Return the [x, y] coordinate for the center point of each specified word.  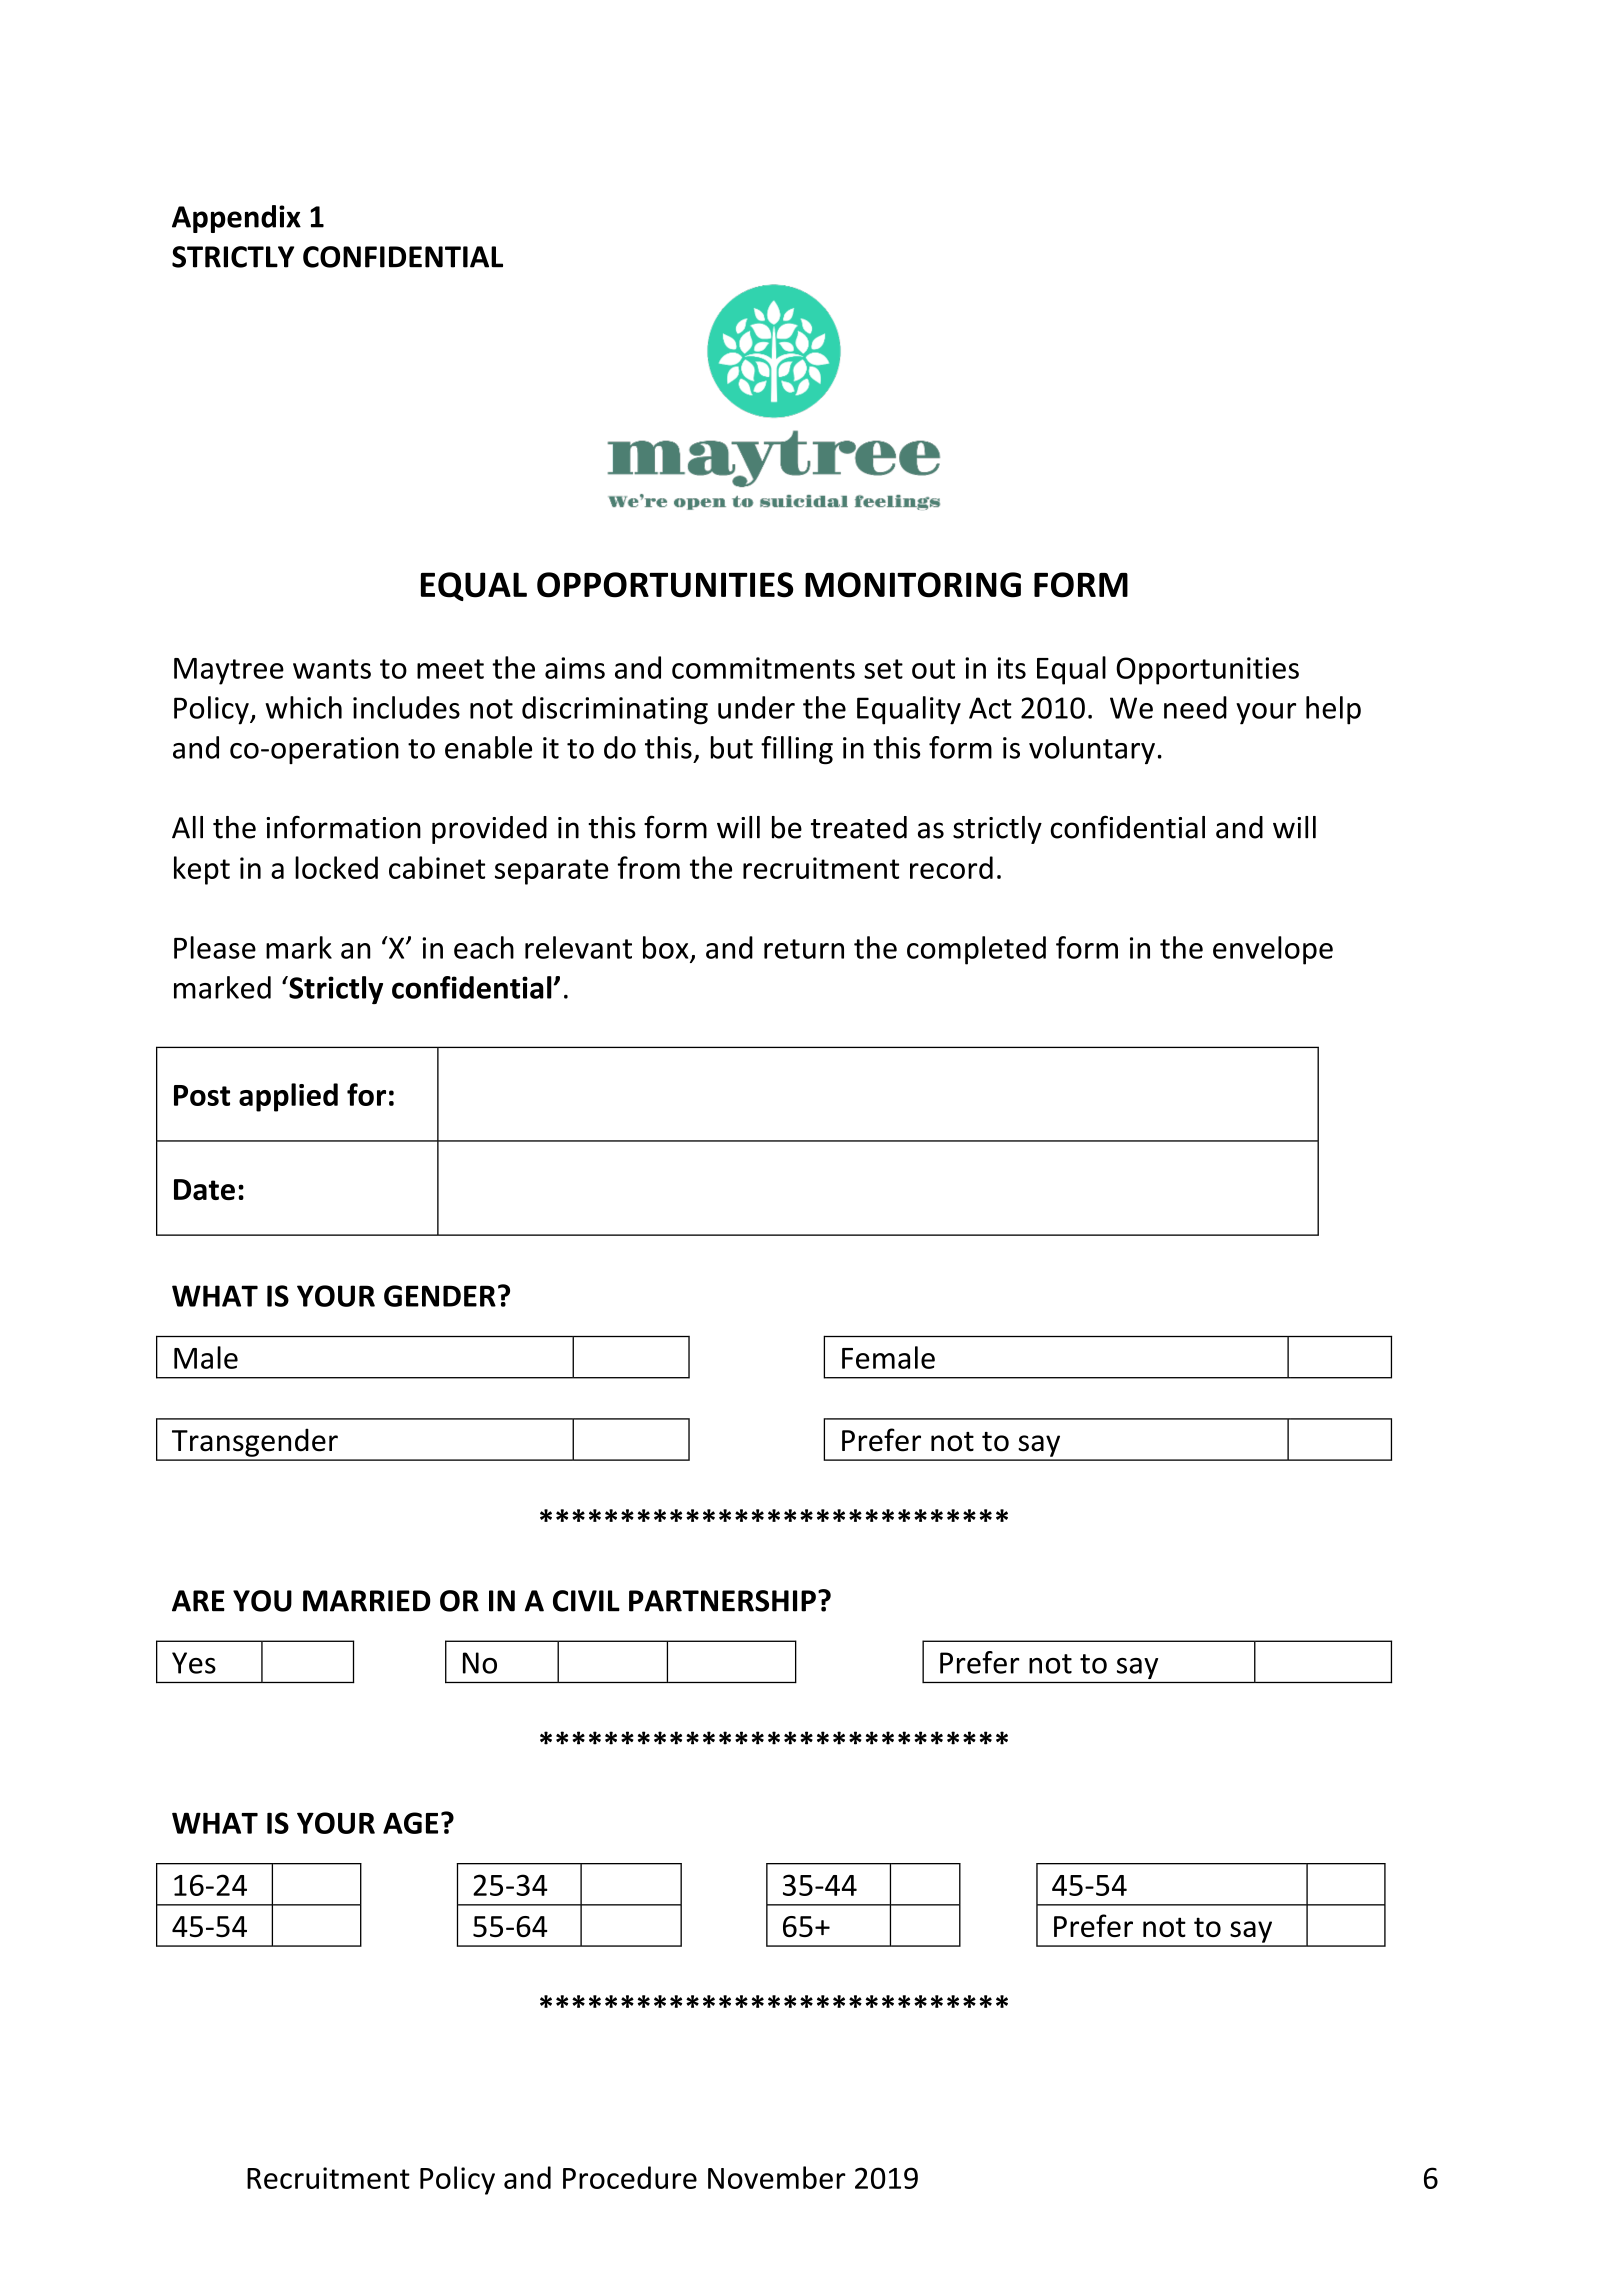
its [1011, 668]
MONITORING [913, 585]
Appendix [236, 219]
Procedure [630, 2177]
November [777, 2177]
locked [336, 867]
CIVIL [586, 1601]
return [804, 949]
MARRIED [367, 1601]
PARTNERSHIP [722, 1601]
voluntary [1092, 750]
